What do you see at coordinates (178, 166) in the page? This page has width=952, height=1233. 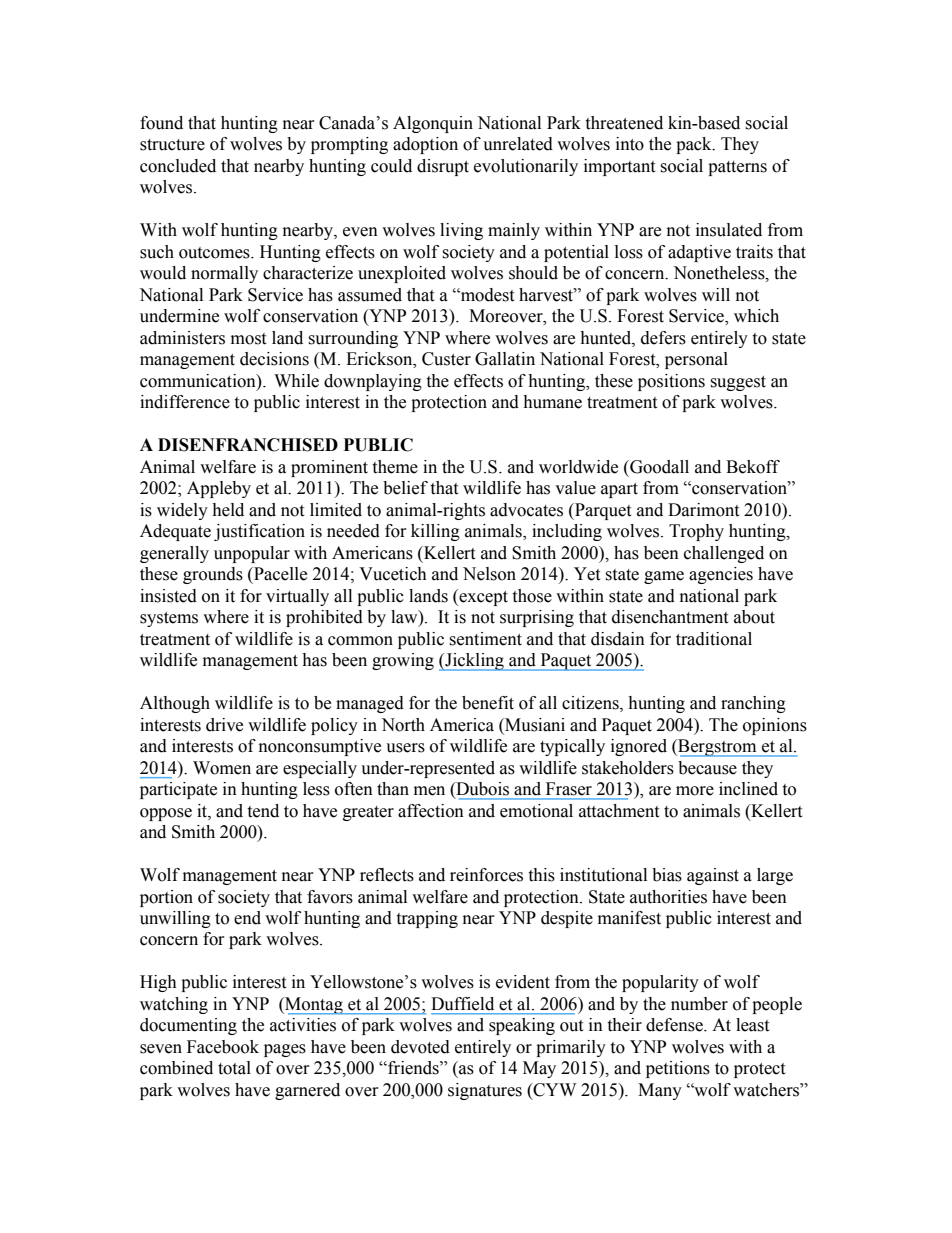 I see `concluded` at bounding box center [178, 166].
